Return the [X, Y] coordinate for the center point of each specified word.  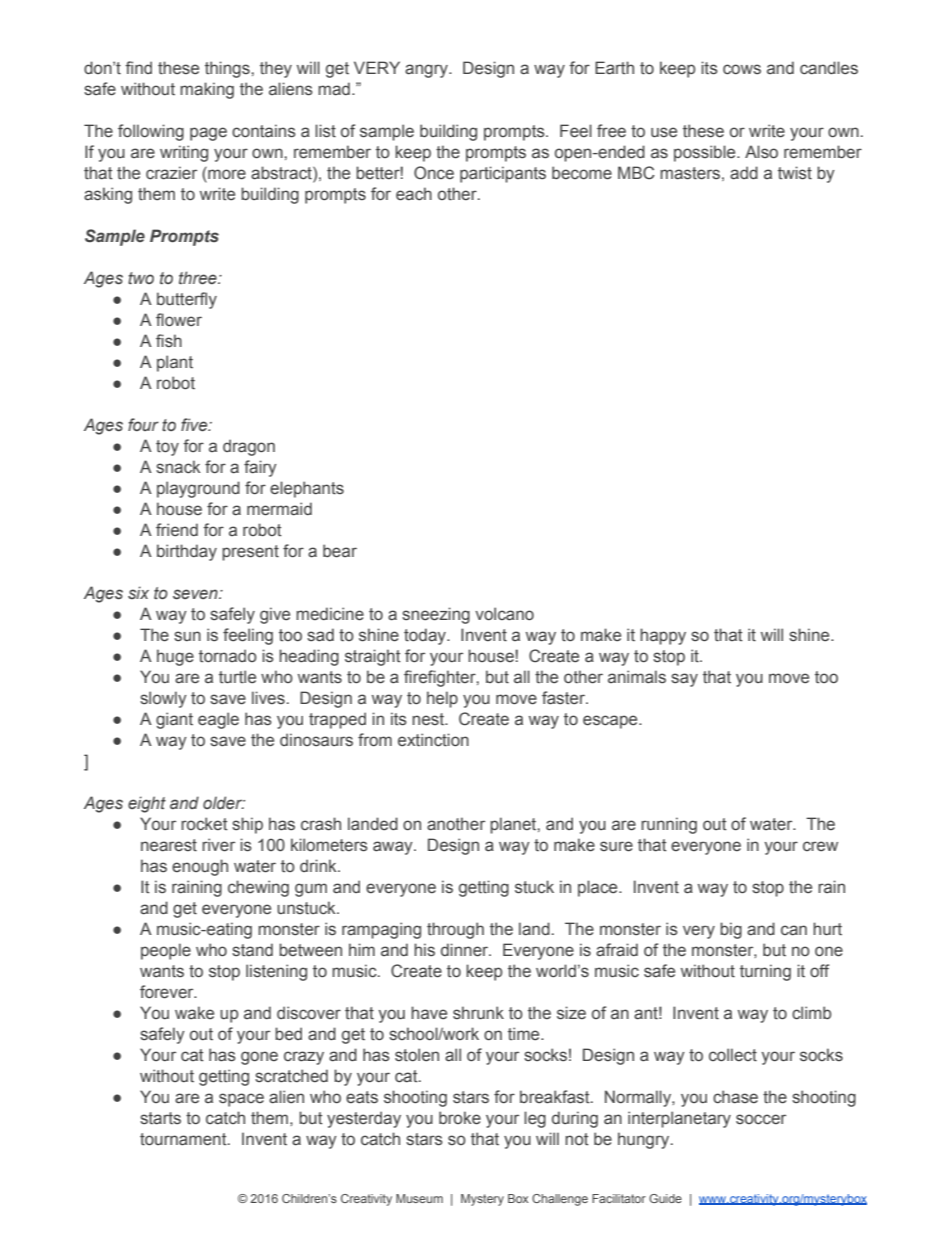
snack [178, 467]
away [394, 848]
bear [340, 551]
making [207, 90]
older [224, 802]
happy [663, 636]
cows [742, 69]
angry [427, 71]
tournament [184, 1139]
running [669, 825]
